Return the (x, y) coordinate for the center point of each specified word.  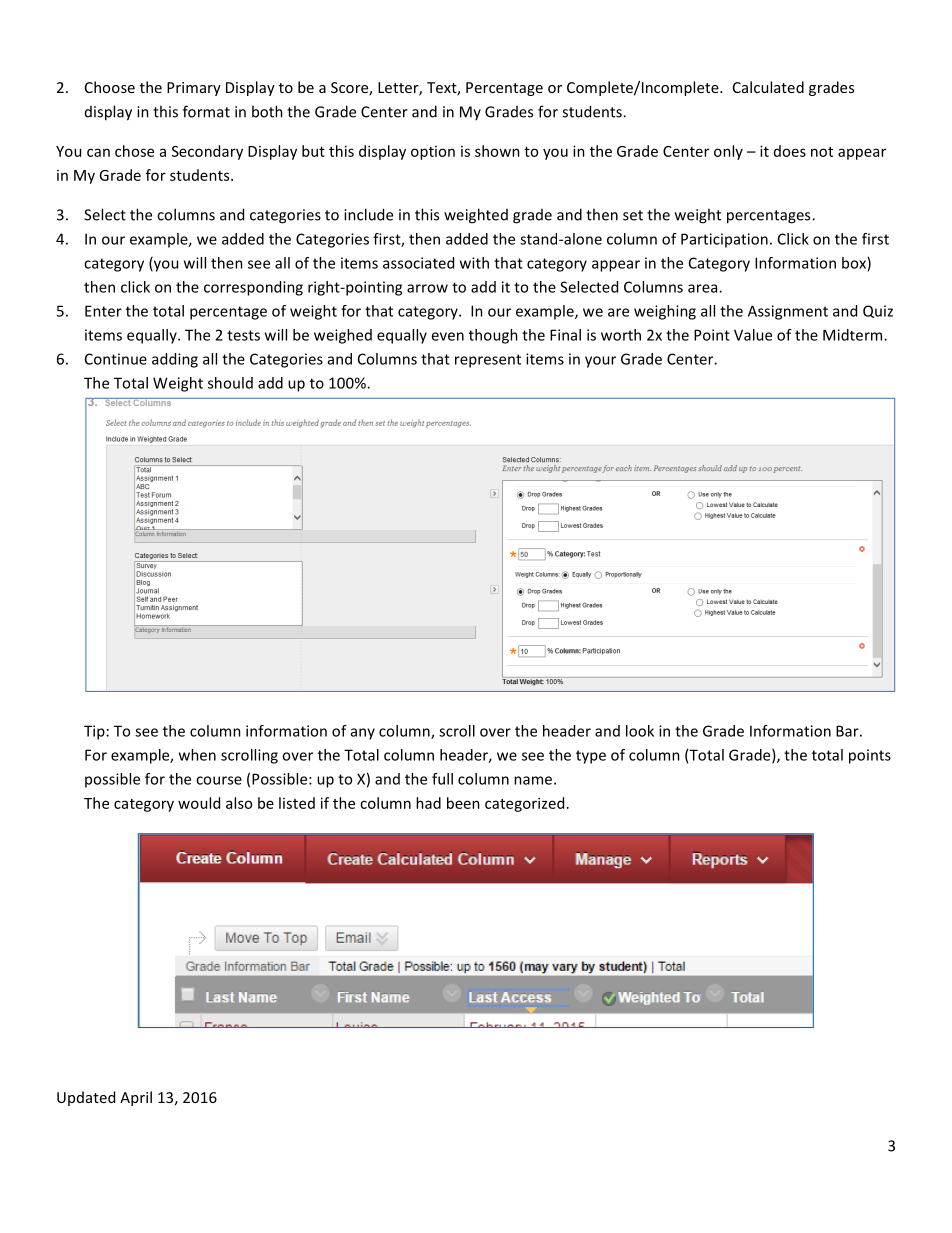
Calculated (768, 87)
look (640, 731)
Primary (194, 89)
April (136, 1098)
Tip (94, 732)
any (363, 734)
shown (497, 151)
